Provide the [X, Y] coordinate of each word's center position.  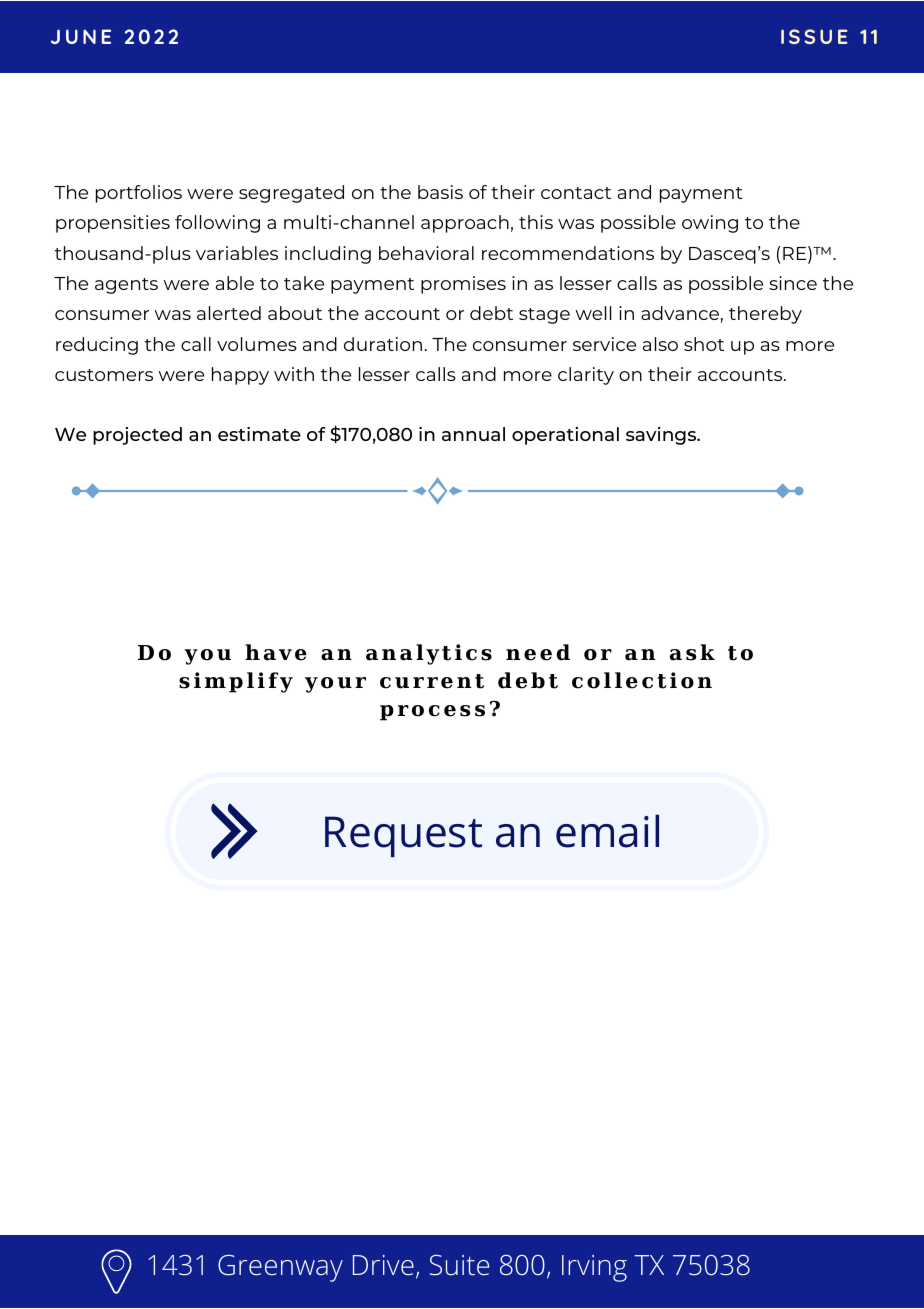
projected [137, 436]
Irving [594, 1268]
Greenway [280, 1268]
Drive [383, 1265]
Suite [459, 1265]
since [793, 283]
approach [465, 224]
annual [473, 434]
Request [403, 836]
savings [662, 436]
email [607, 831]
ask [692, 652]
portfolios [139, 194]
